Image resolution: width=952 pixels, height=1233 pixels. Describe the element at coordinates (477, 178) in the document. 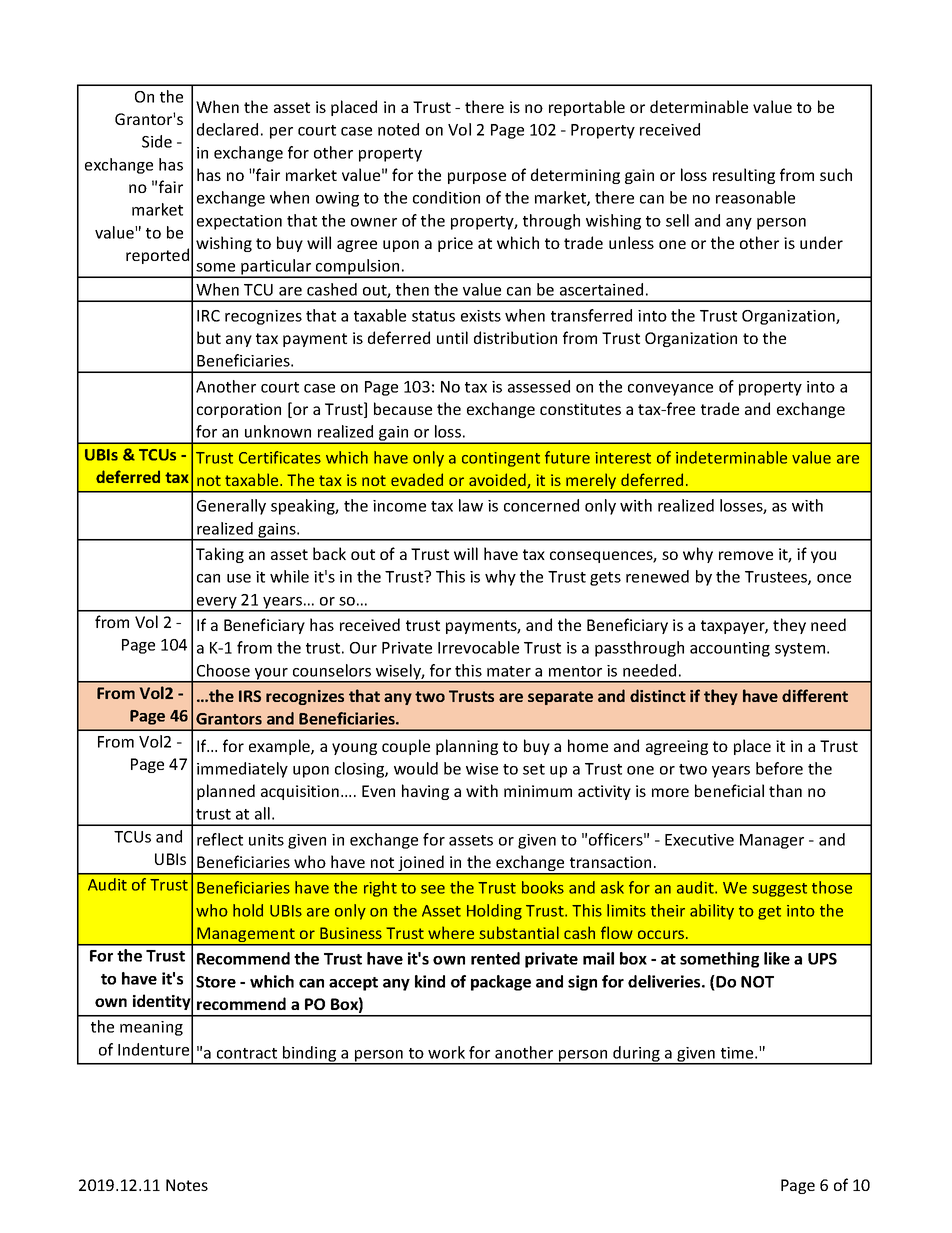

I see `purpose` at that location.
